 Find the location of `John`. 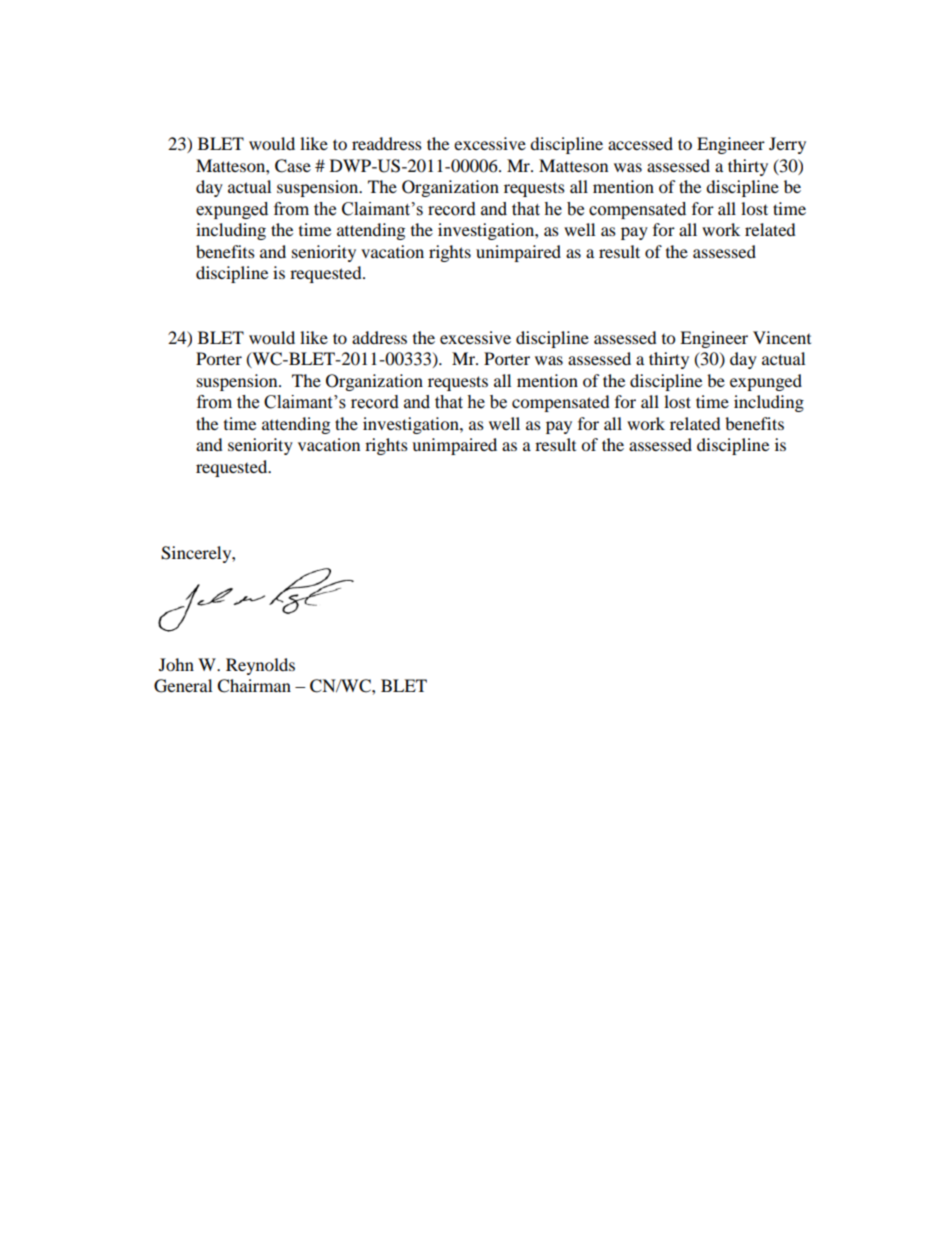

John is located at coordinates (176, 664).
